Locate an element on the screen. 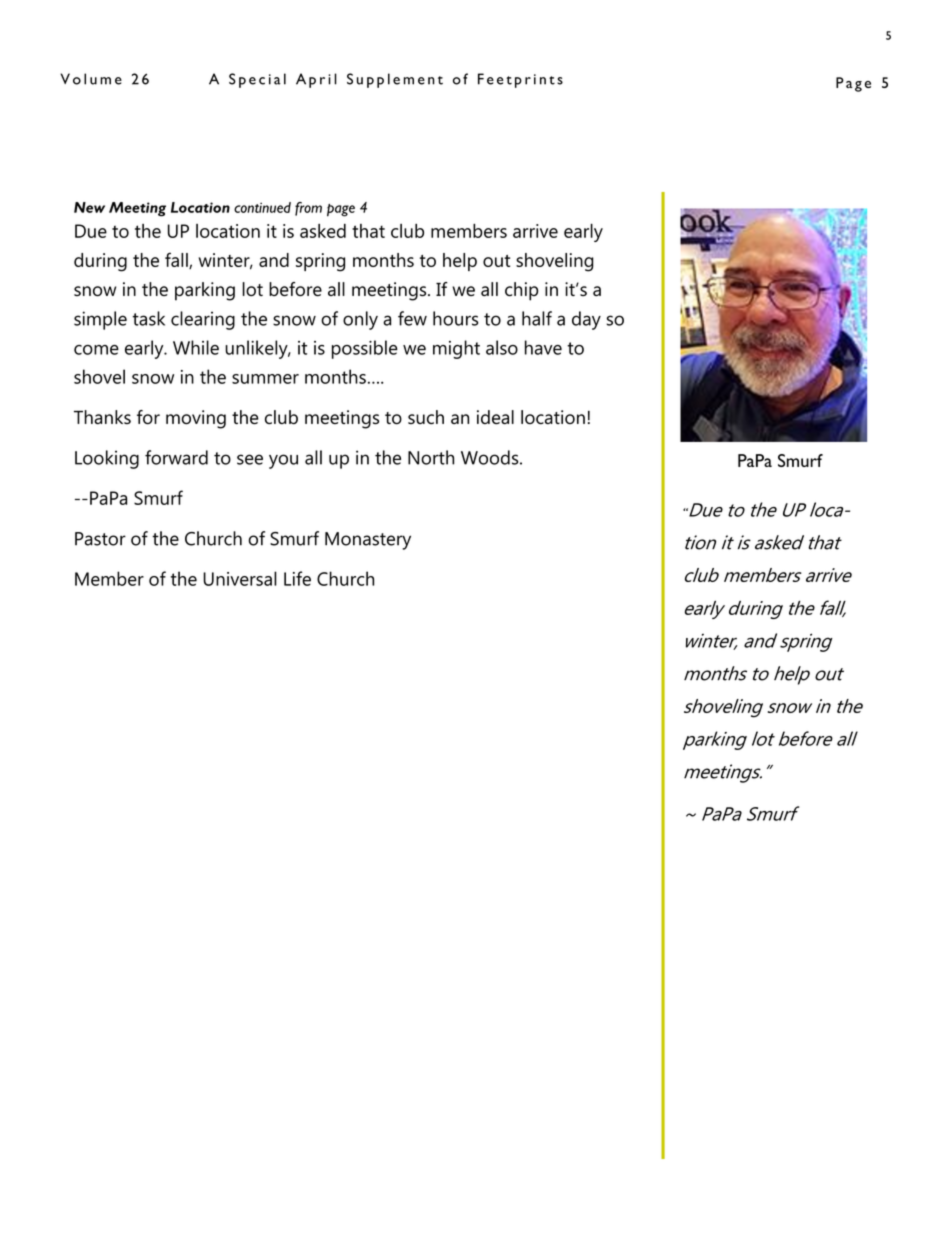 The image size is (952, 1233). Life is located at coordinates (297, 578).
